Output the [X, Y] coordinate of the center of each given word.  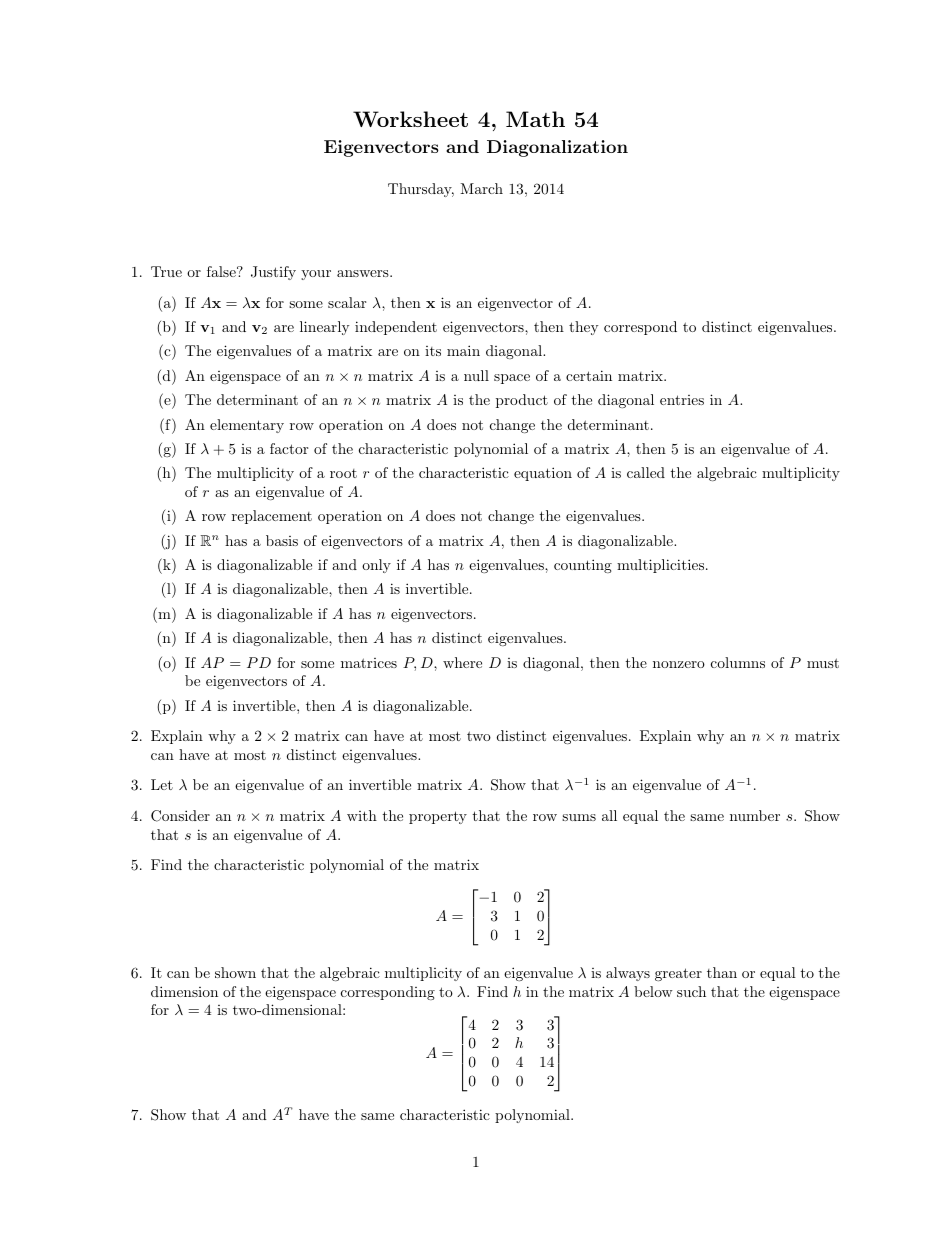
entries [682, 400]
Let [162, 784]
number [755, 815]
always [628, 974]
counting [583, 566]
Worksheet [410, 119]
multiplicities [660, 566]
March [481, 188]
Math [535, 119]
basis [282, 540]
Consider [180, 816]
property [438, 817]
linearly [324, 328]
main [463, 350]
